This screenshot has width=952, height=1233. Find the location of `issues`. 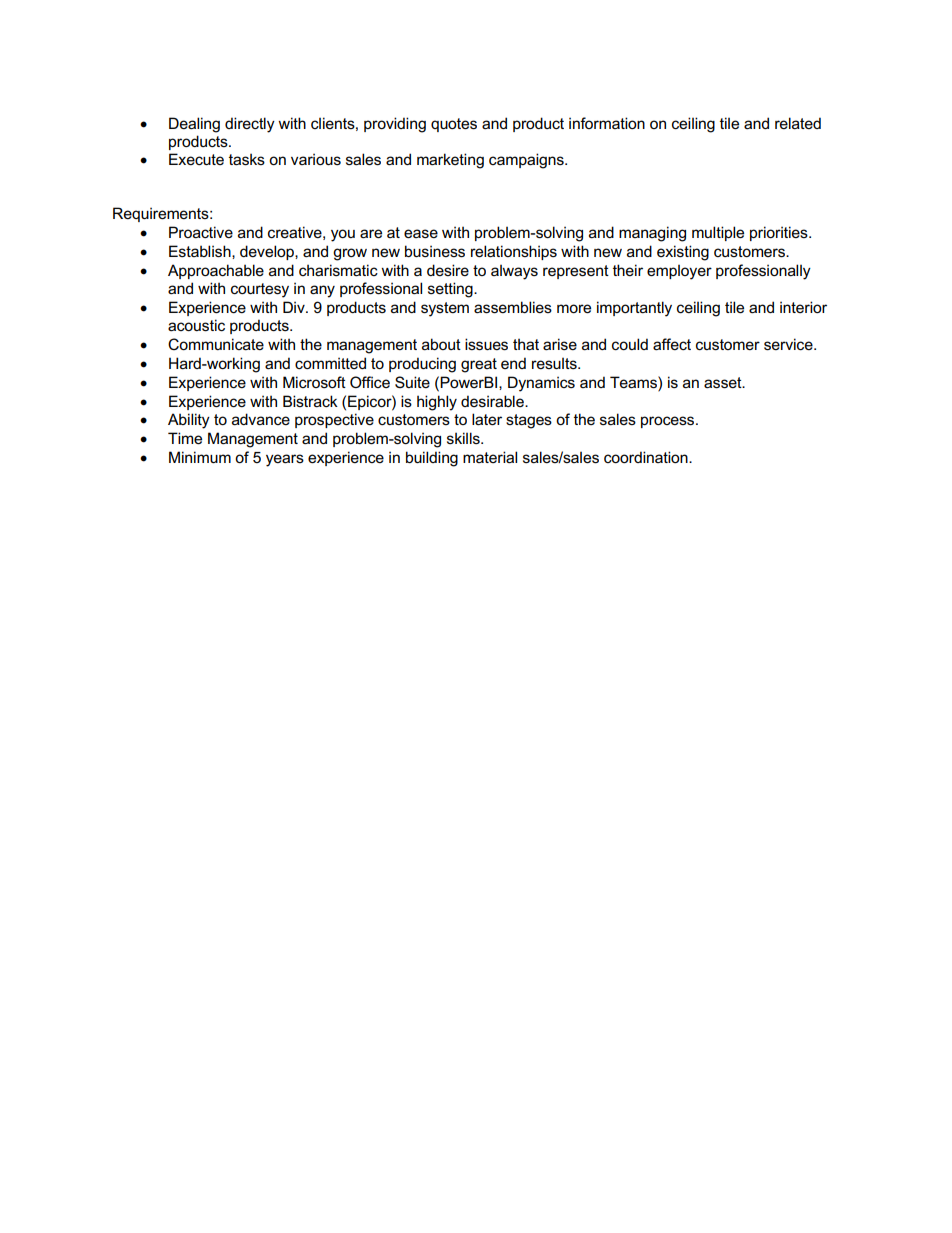

issues is located at coordinates (486, 344).
